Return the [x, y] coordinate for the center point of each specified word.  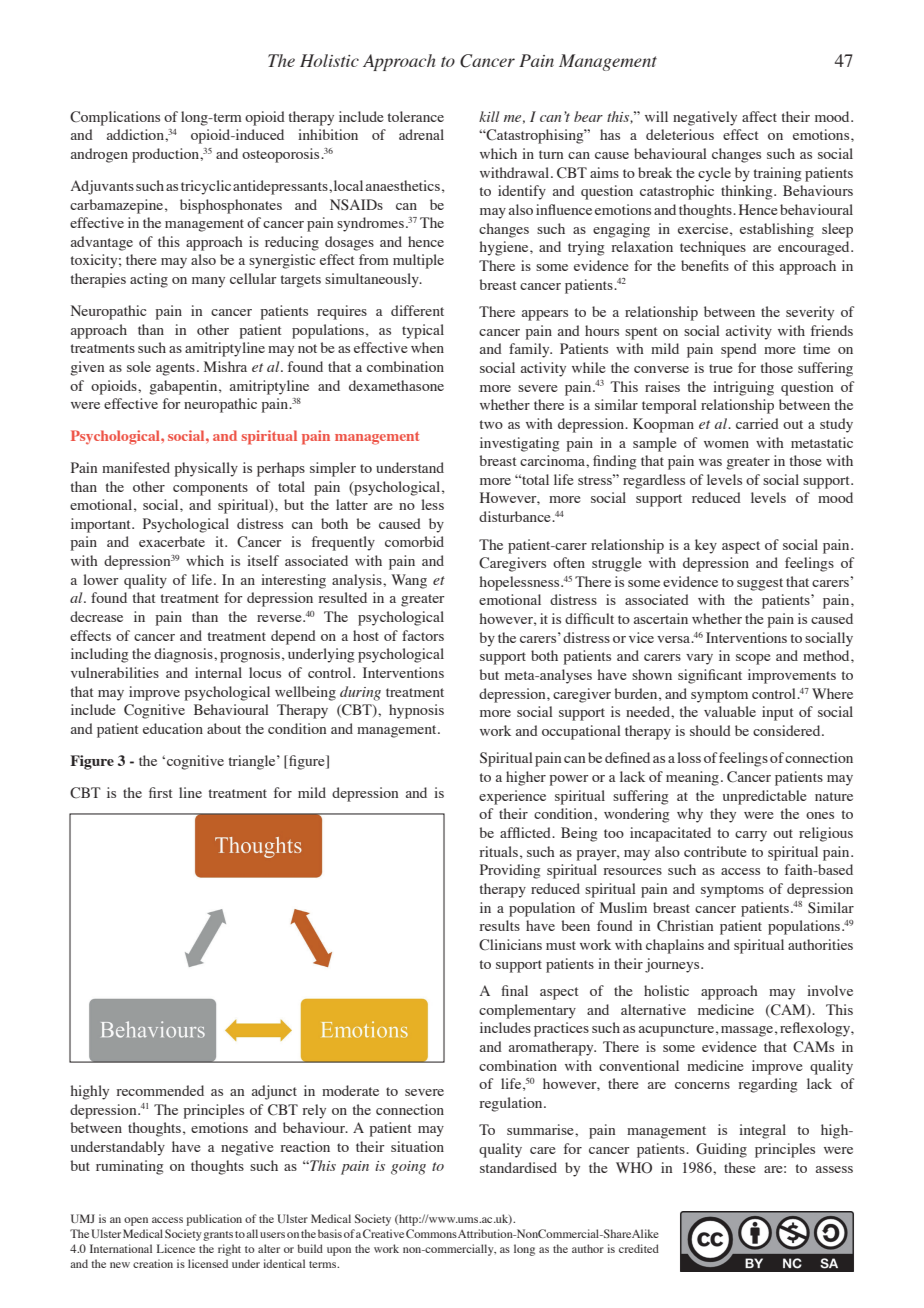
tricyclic [206, 187]
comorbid [414, 541]
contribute [715, 851]
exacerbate [172, 541]
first [160, 792]
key [706, 546]
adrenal [421, 134]
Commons [431, 1233]
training [777, 174]
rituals [499, 851]
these [740, 1167]
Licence [176, 1248]
